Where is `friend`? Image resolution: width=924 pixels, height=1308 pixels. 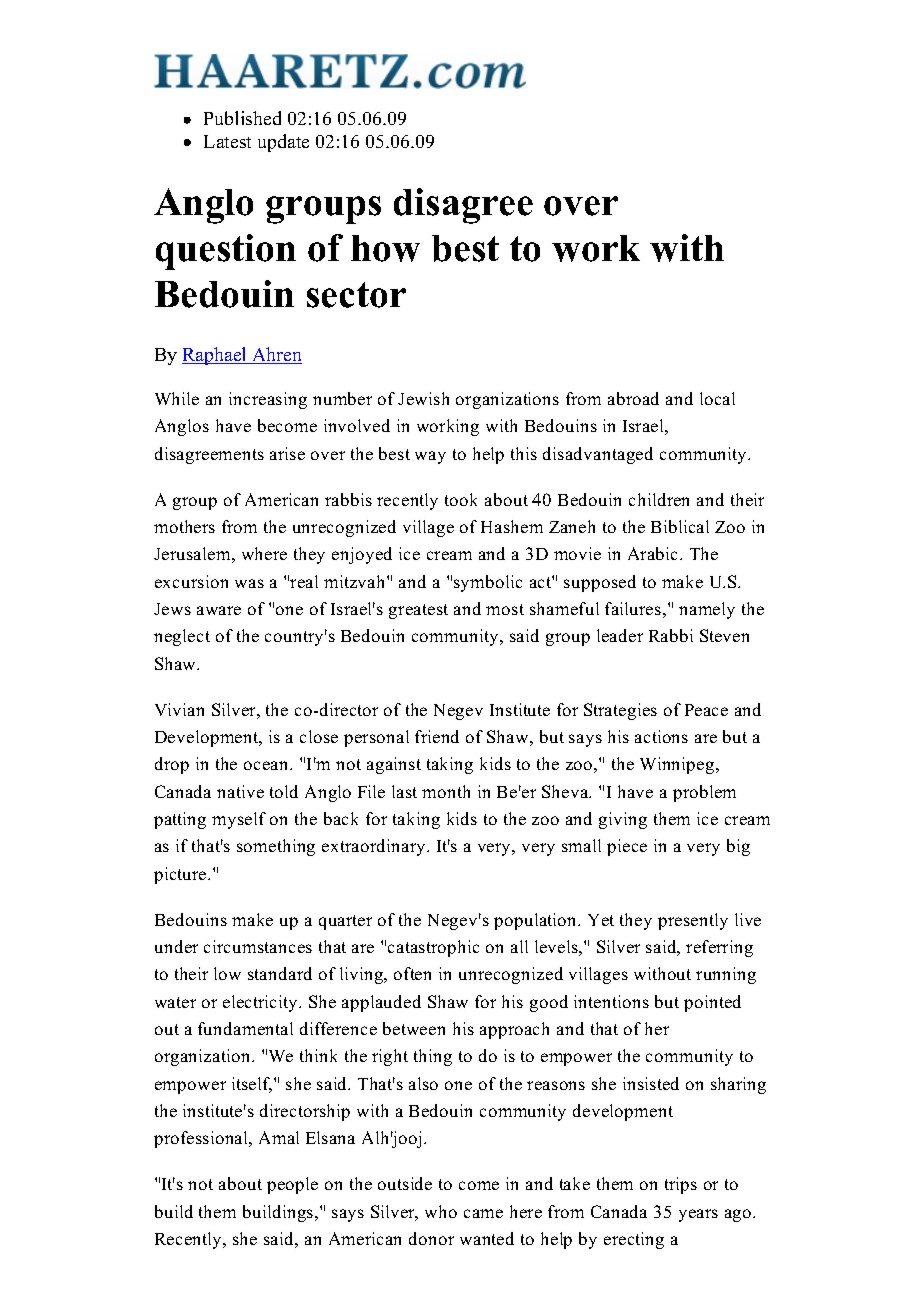
friend is located at coordinates (437, 736).
